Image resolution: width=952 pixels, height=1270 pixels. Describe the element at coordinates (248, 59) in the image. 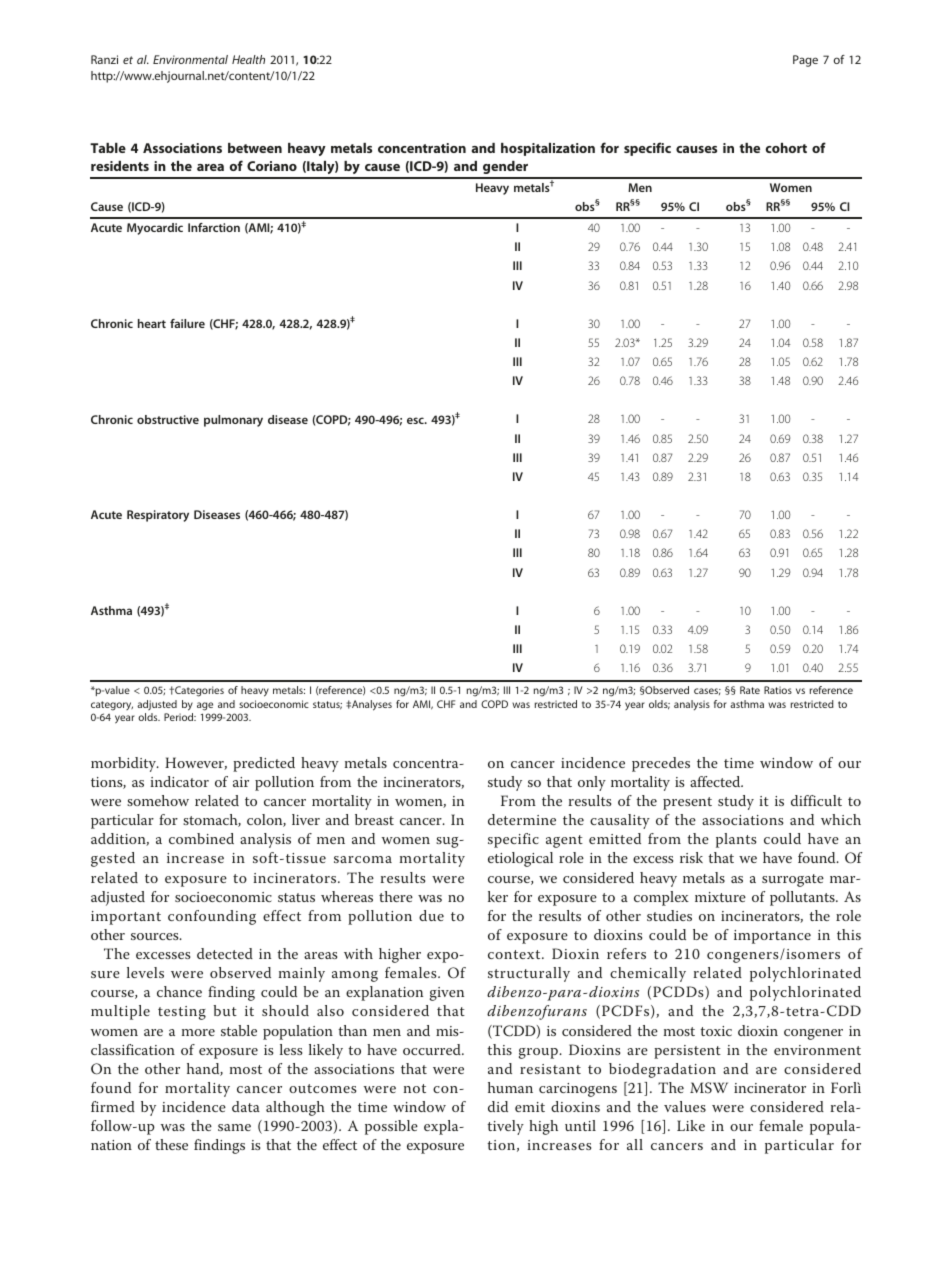

I see `Health` at that location.
